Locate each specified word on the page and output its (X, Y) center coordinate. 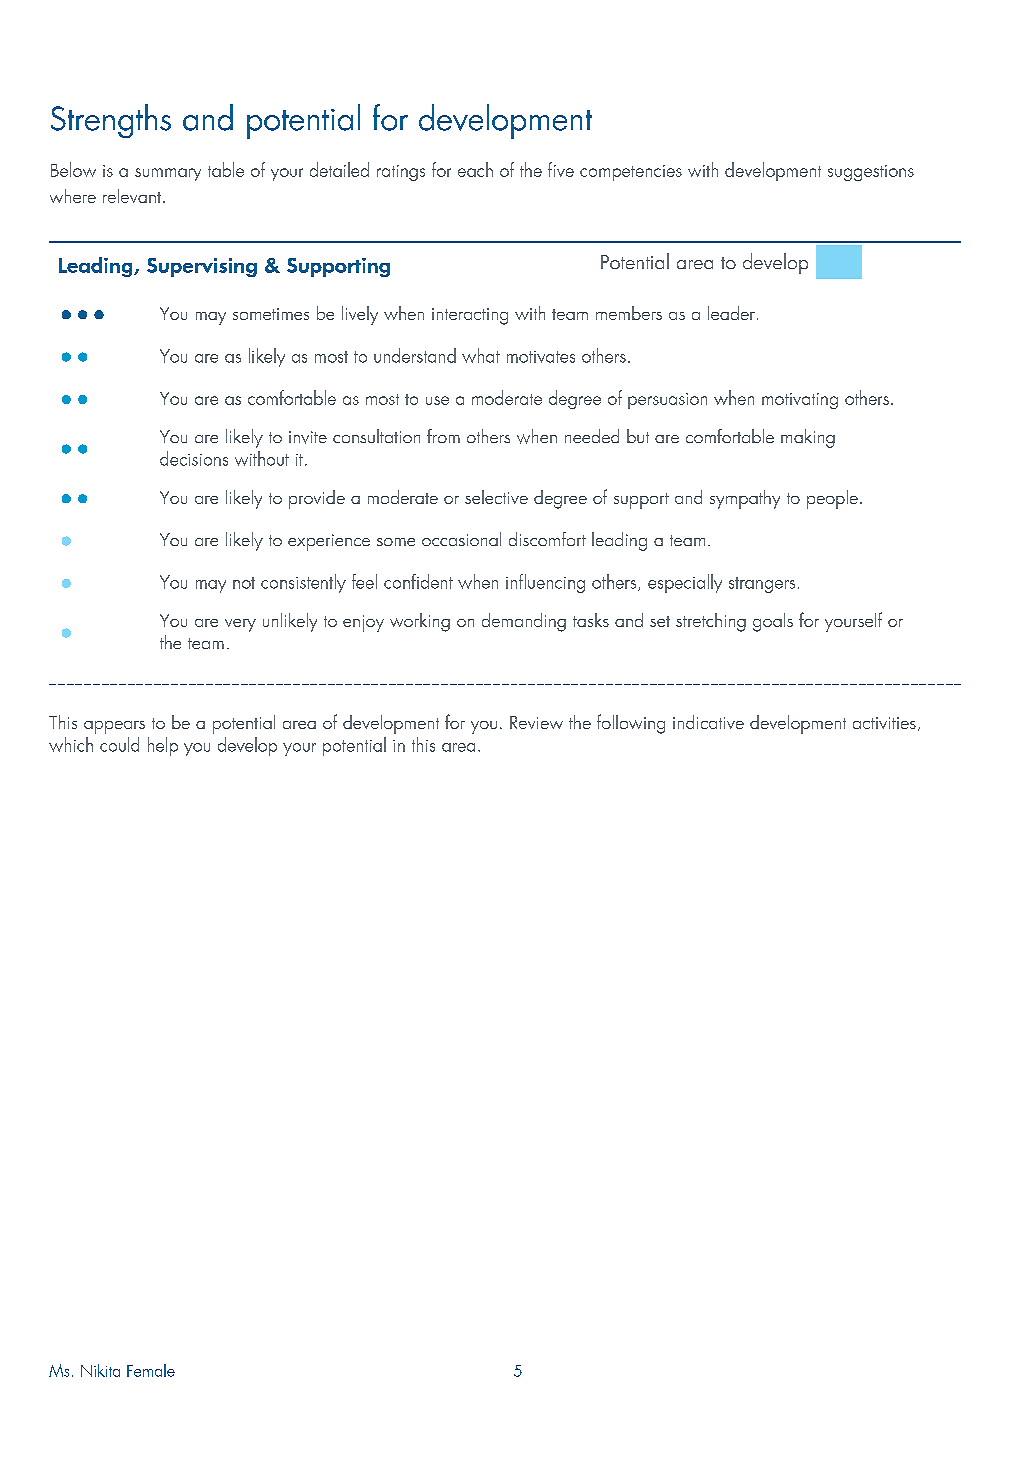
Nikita (100, 1370)
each (475, 169)
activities (884, 723)
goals (773, 622)
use (437, 400)
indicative (708, 722)
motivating (800, 401)
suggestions (871, 173)
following (631, 724)
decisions (194, 458)
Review (536, 722)
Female (151, 1370)
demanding (524, 622)
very (240, 625)
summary (168, 174)
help (163, 746)
